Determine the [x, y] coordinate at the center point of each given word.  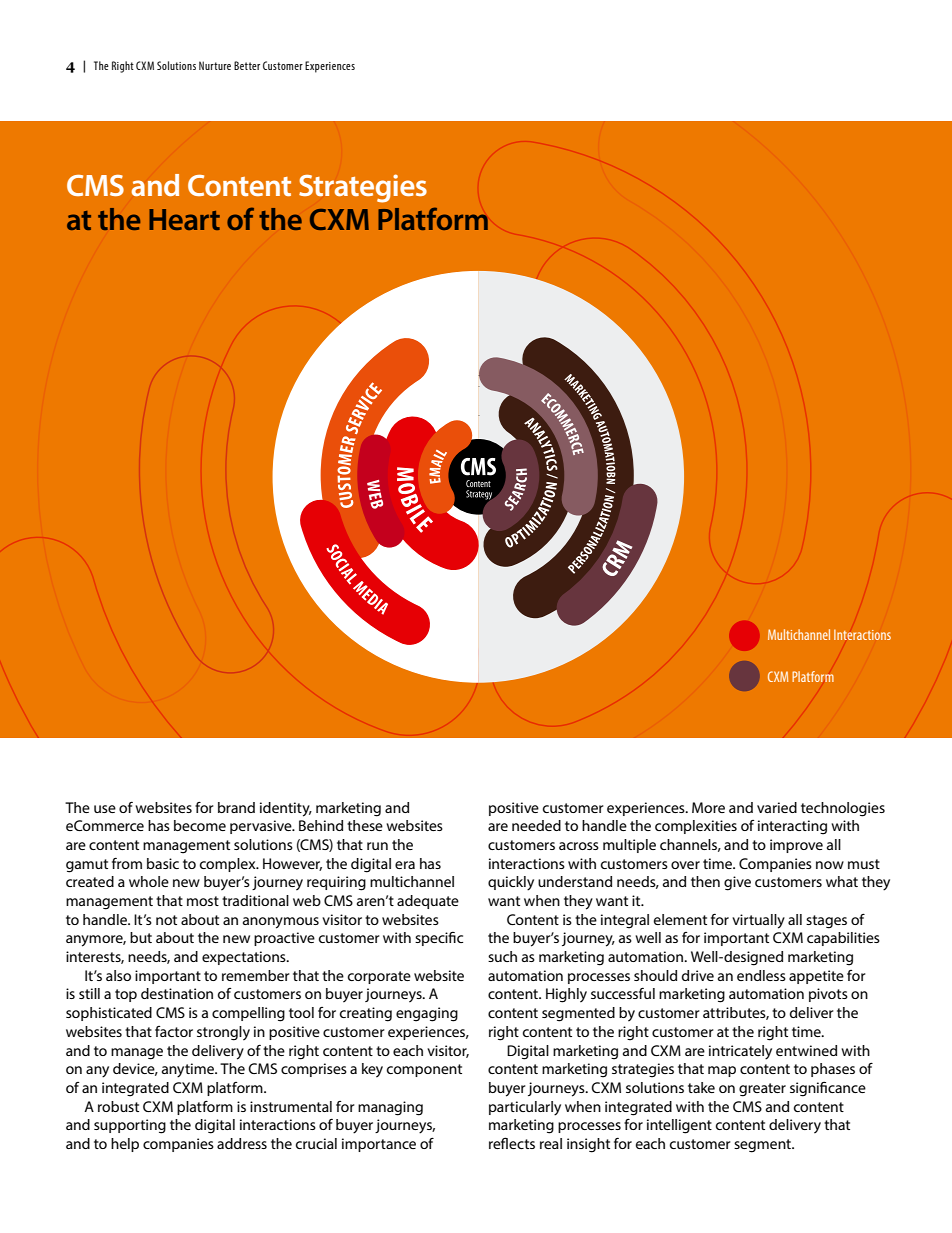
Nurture [215, 65]
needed [536, 825]
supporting [130, 1126]
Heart [184, 219]
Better [247, 65]
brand [236, 807]
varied [777, 807]
